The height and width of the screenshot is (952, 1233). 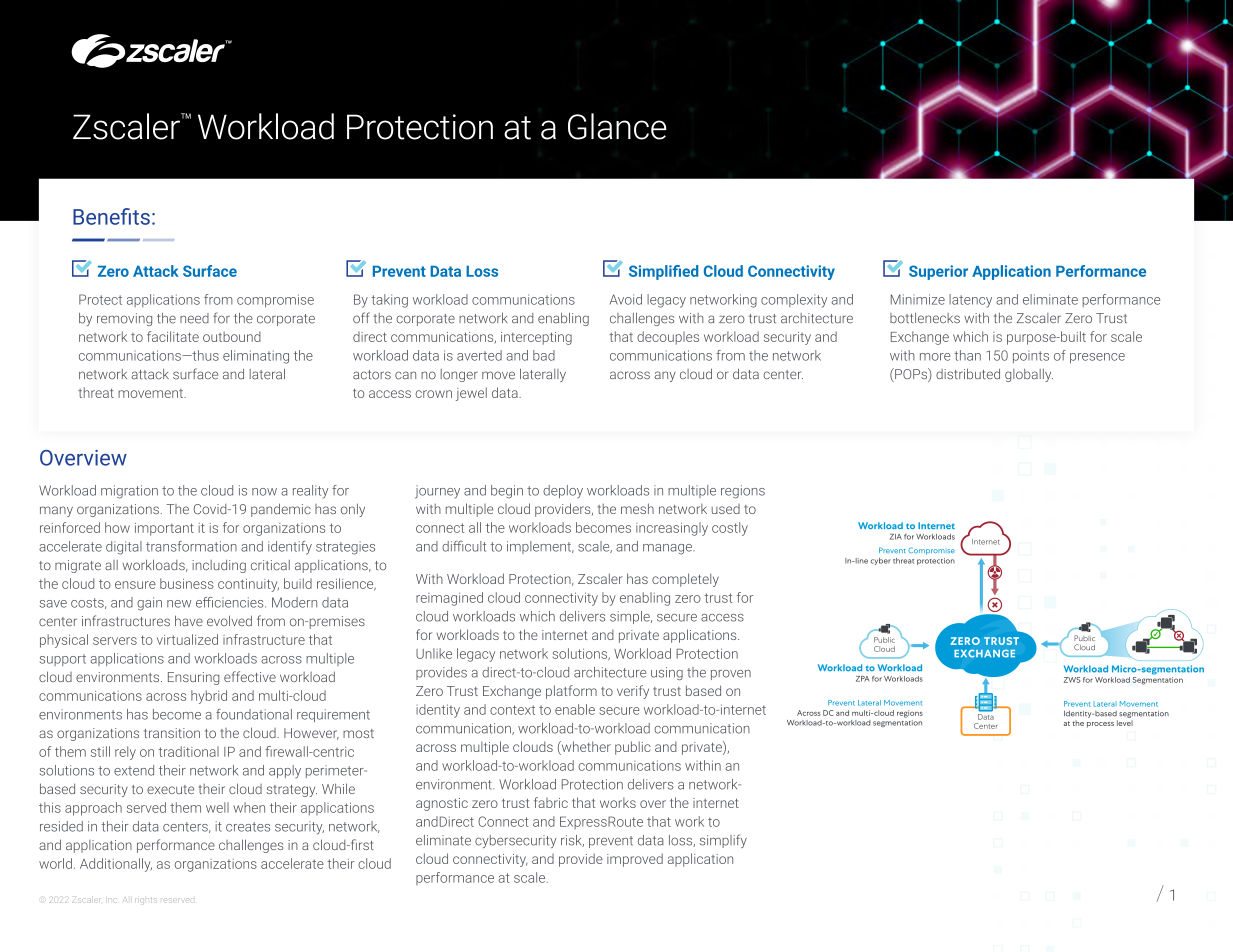 What do you see at coordinates (1100, 725) in the screenshot?
I see `process` at bounding box center [1100, 725].
